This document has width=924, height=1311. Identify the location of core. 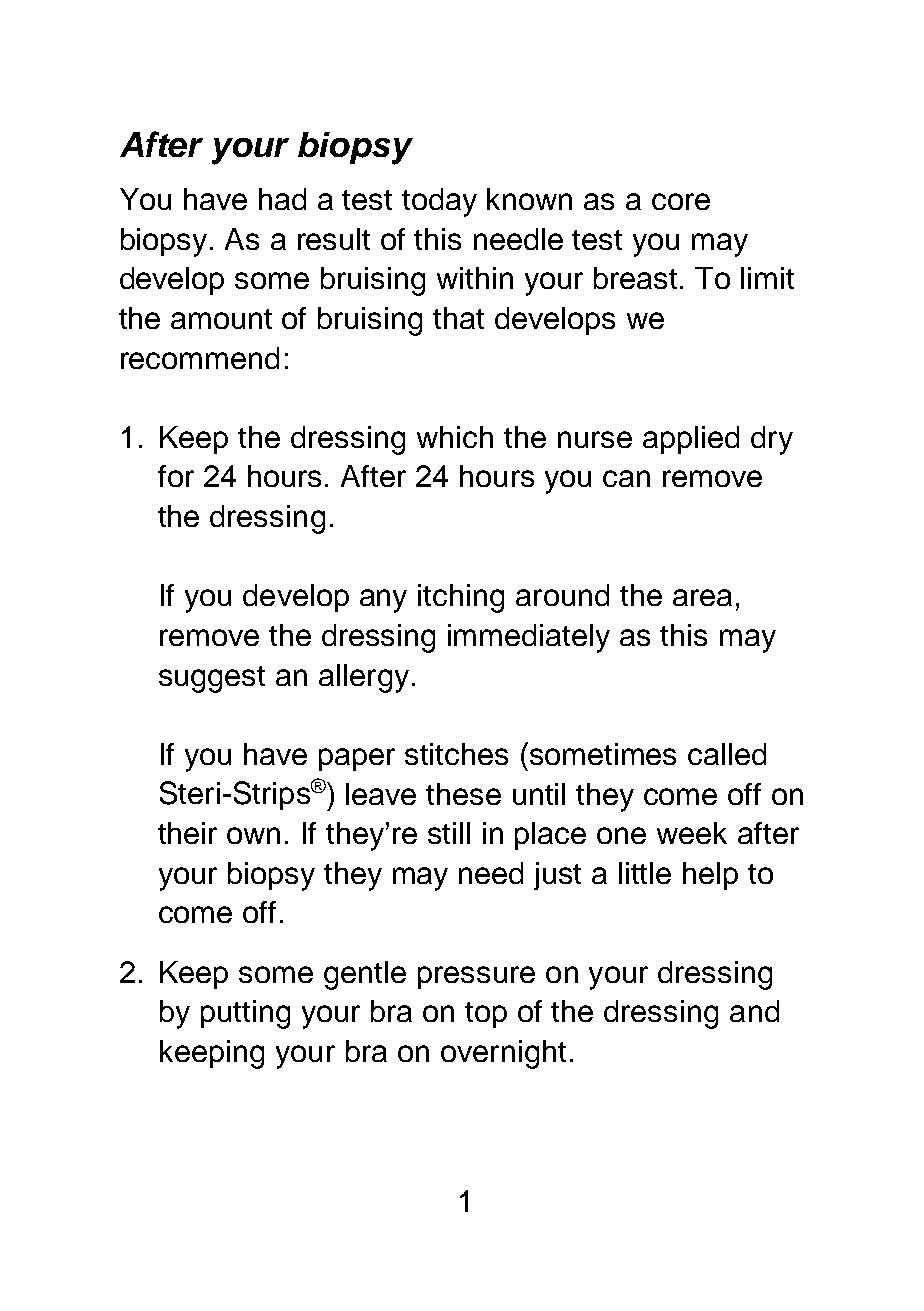
(681, 201).
